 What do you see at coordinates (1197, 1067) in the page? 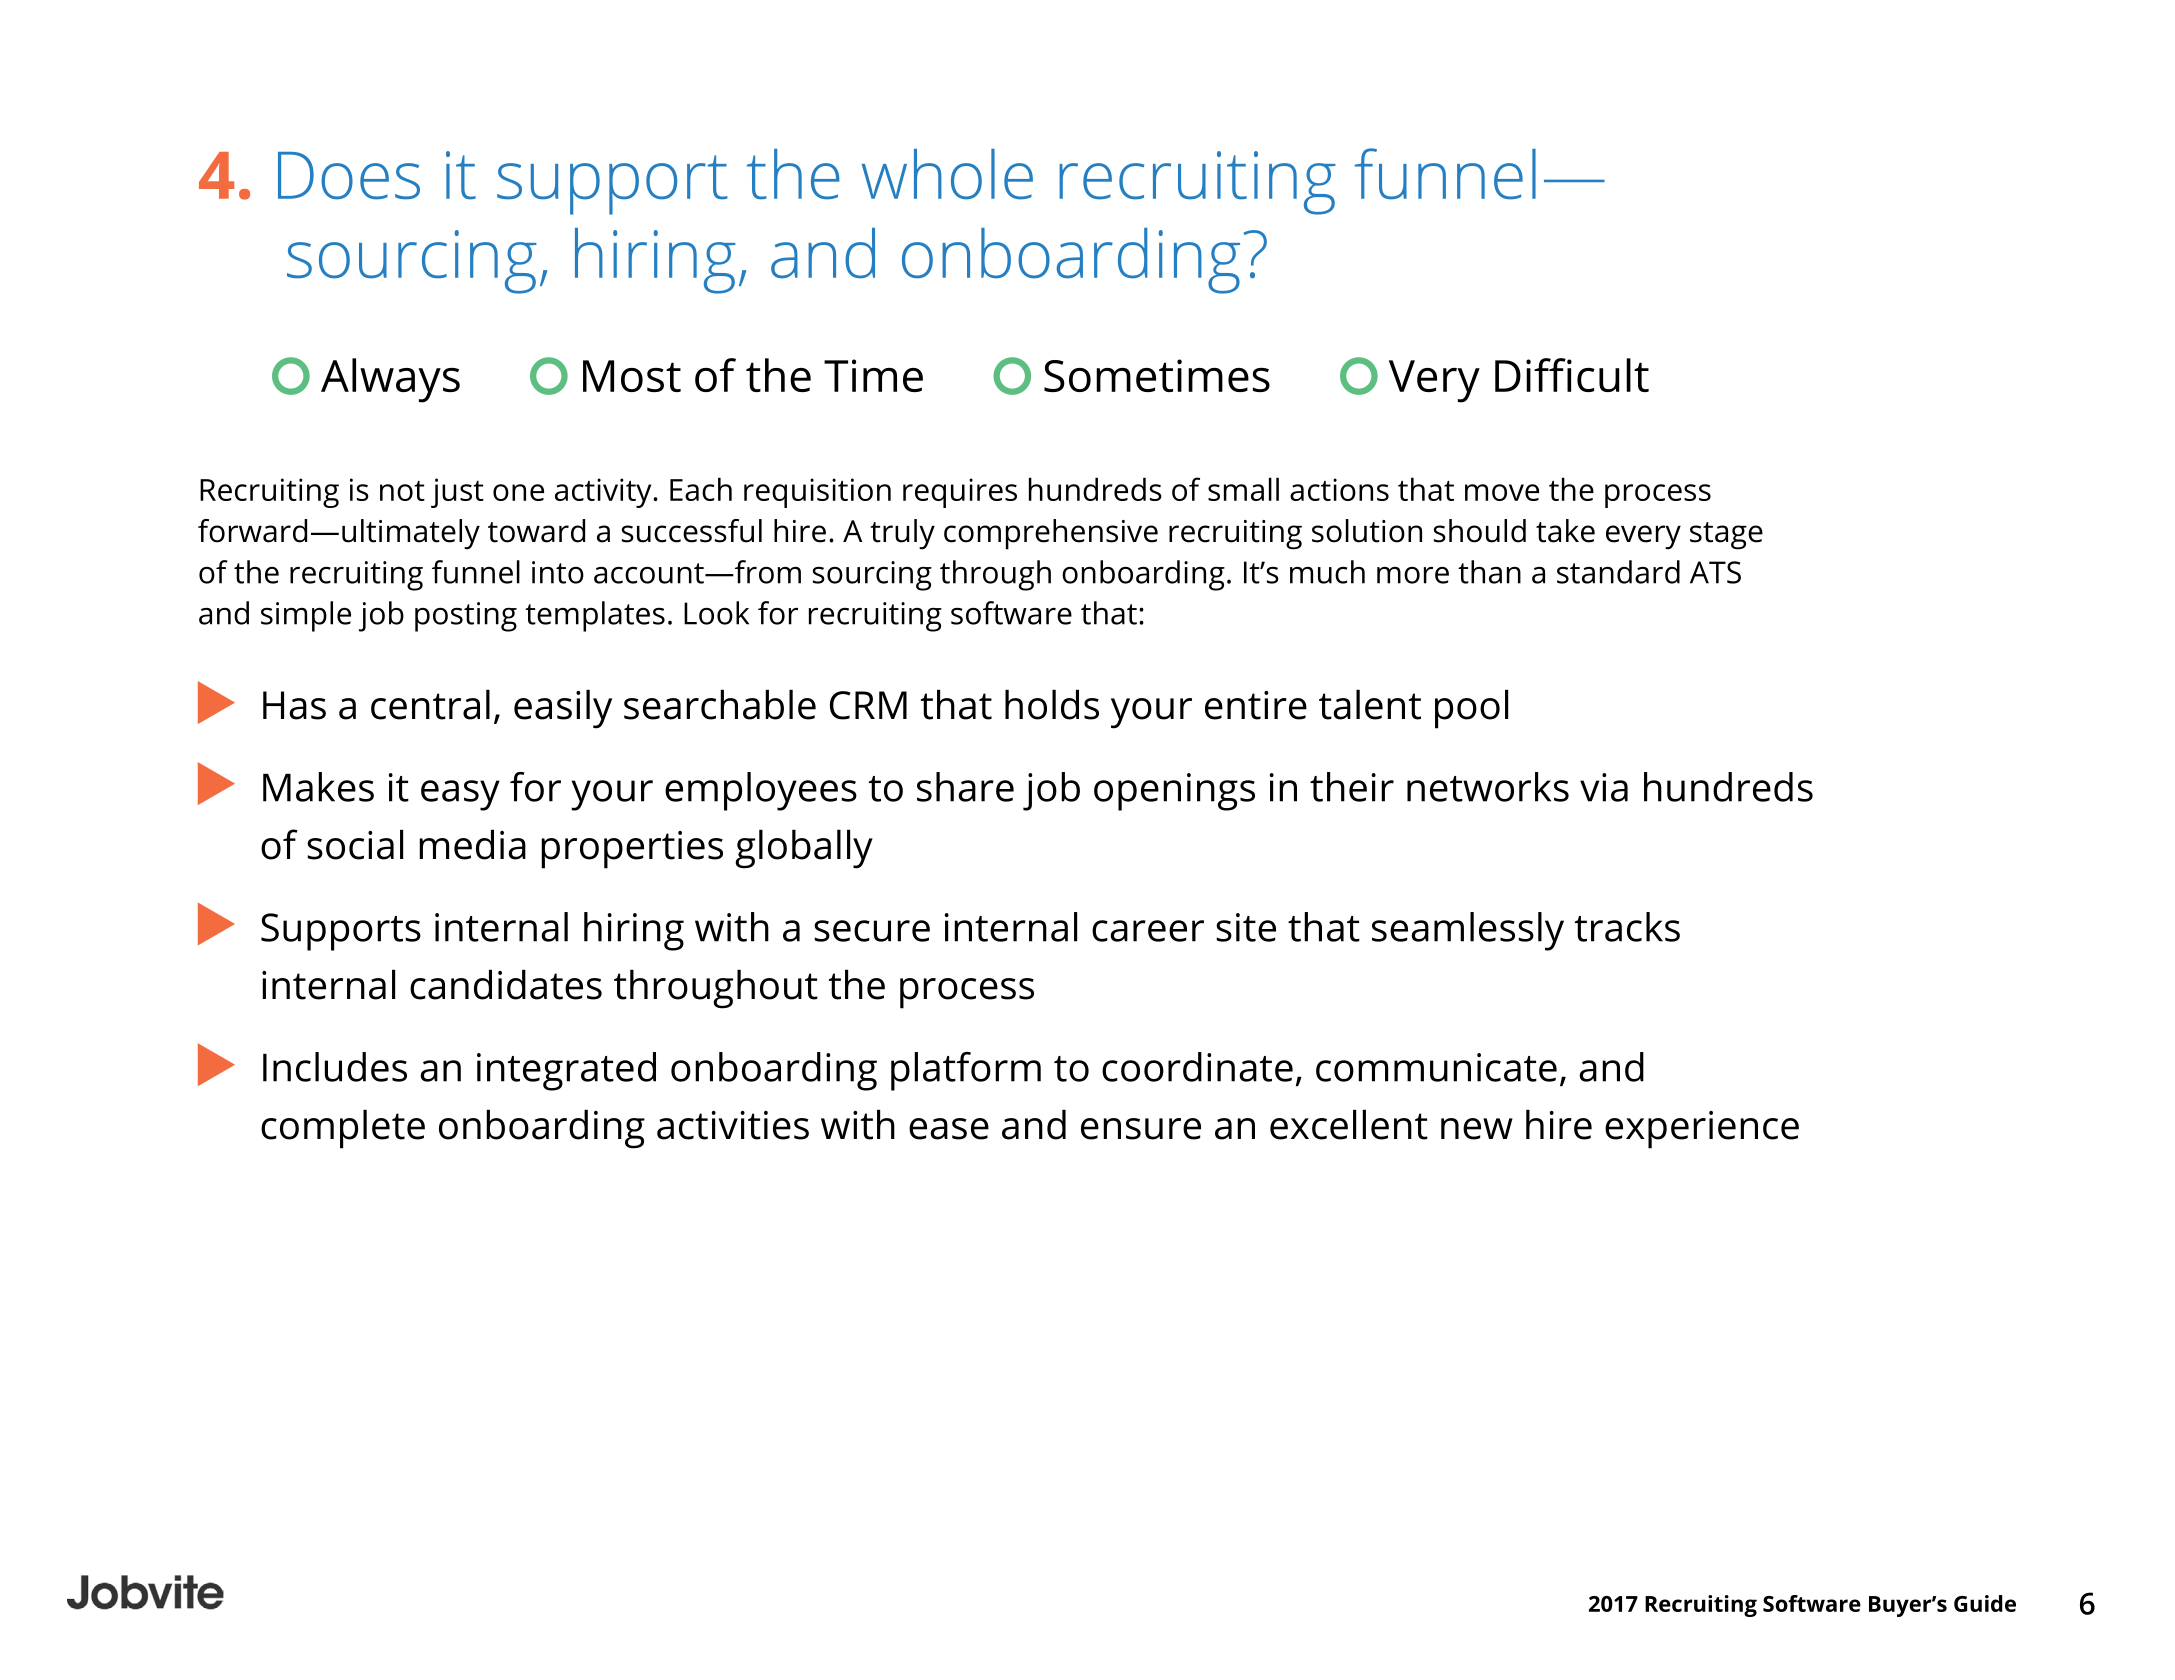
I see `coordinate` at bounding box center [1197, 1067].
